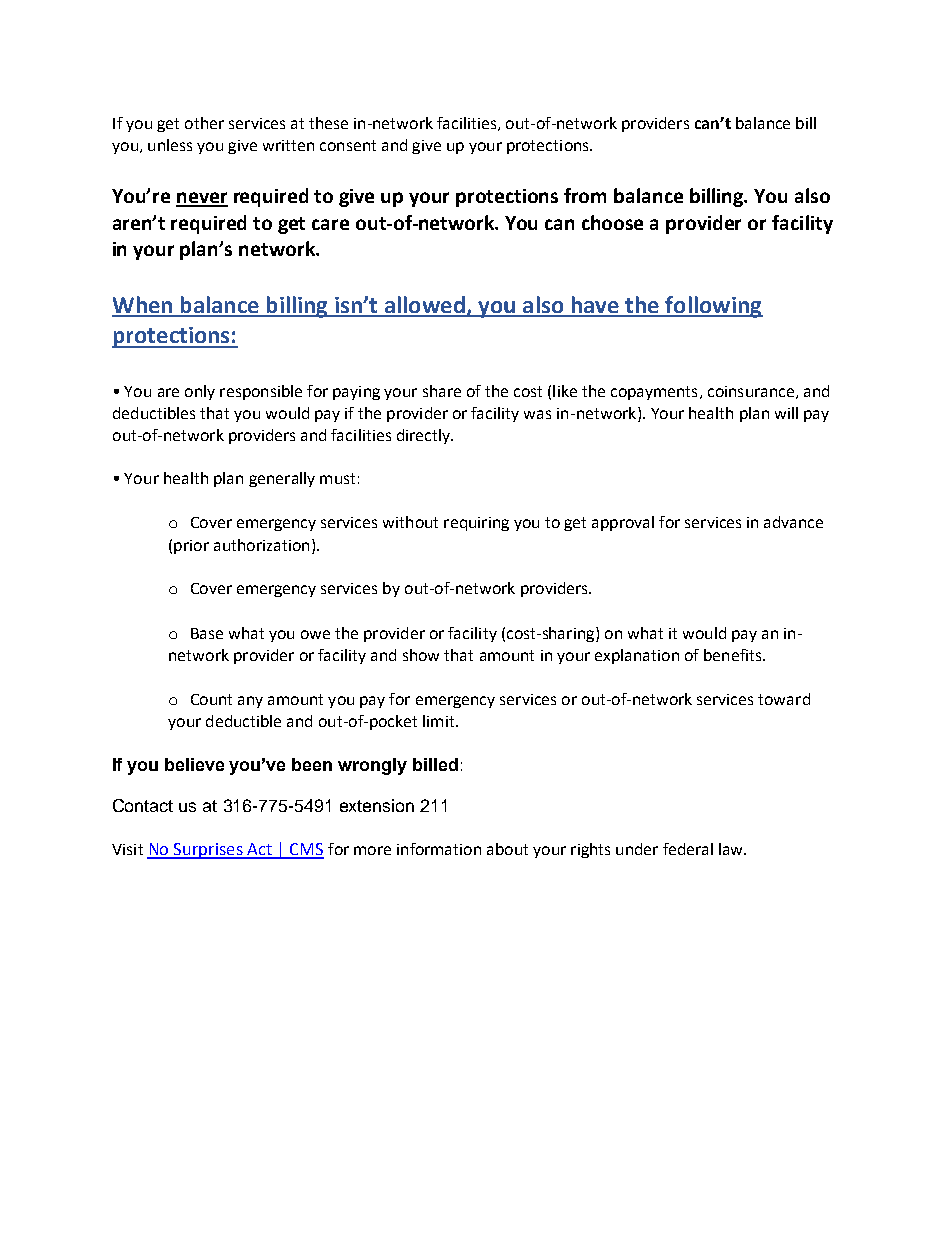  What do you see at coordinates (442, 391) in the screenshot?
I see `share` at bounding box center [442, 391].
